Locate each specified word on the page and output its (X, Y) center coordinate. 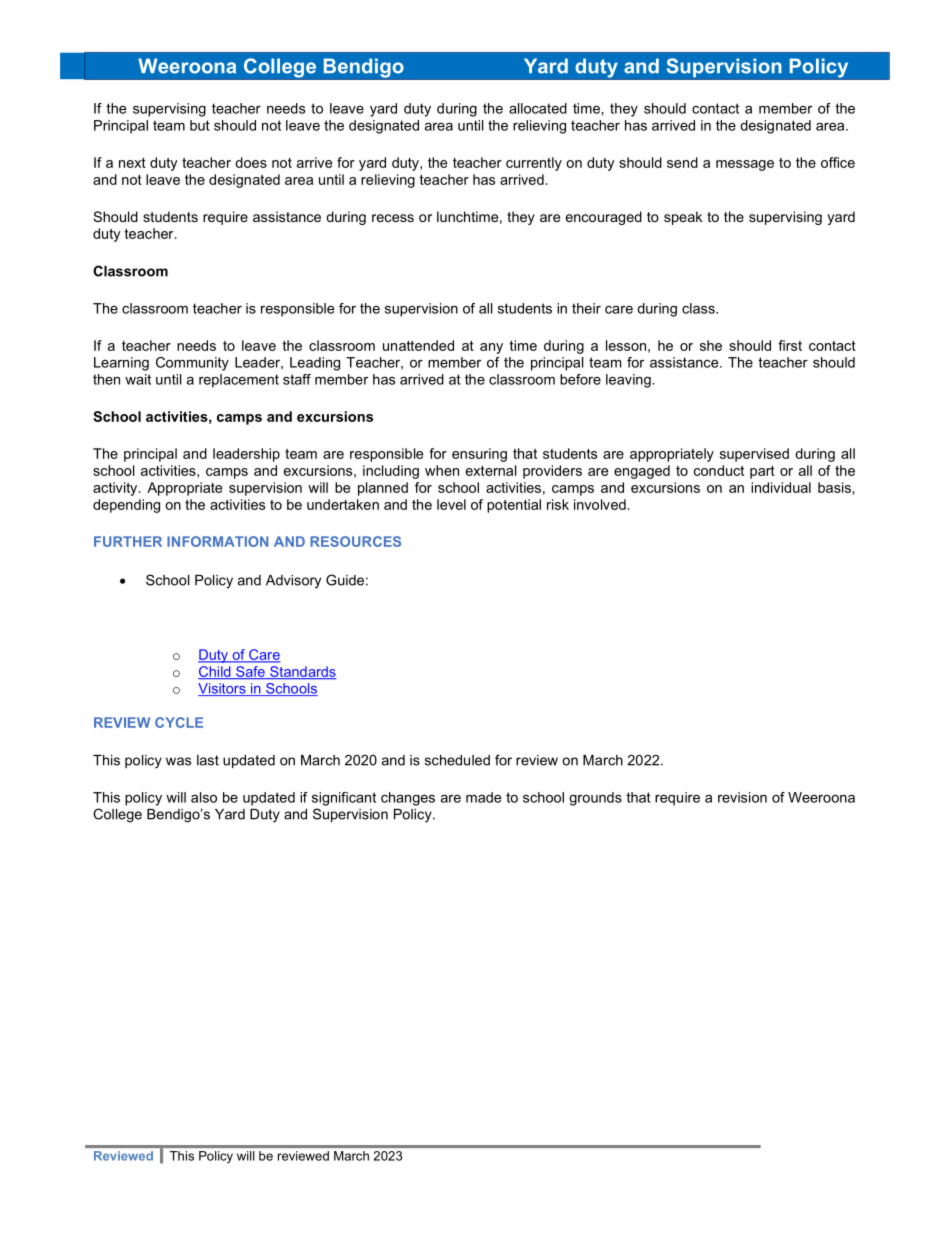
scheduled (457, 760)
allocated (538, 108)
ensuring (479, 455)
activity (116, 489)
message (745, 165)
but (200, 125)
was (178, 761)
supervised (754, 455)
